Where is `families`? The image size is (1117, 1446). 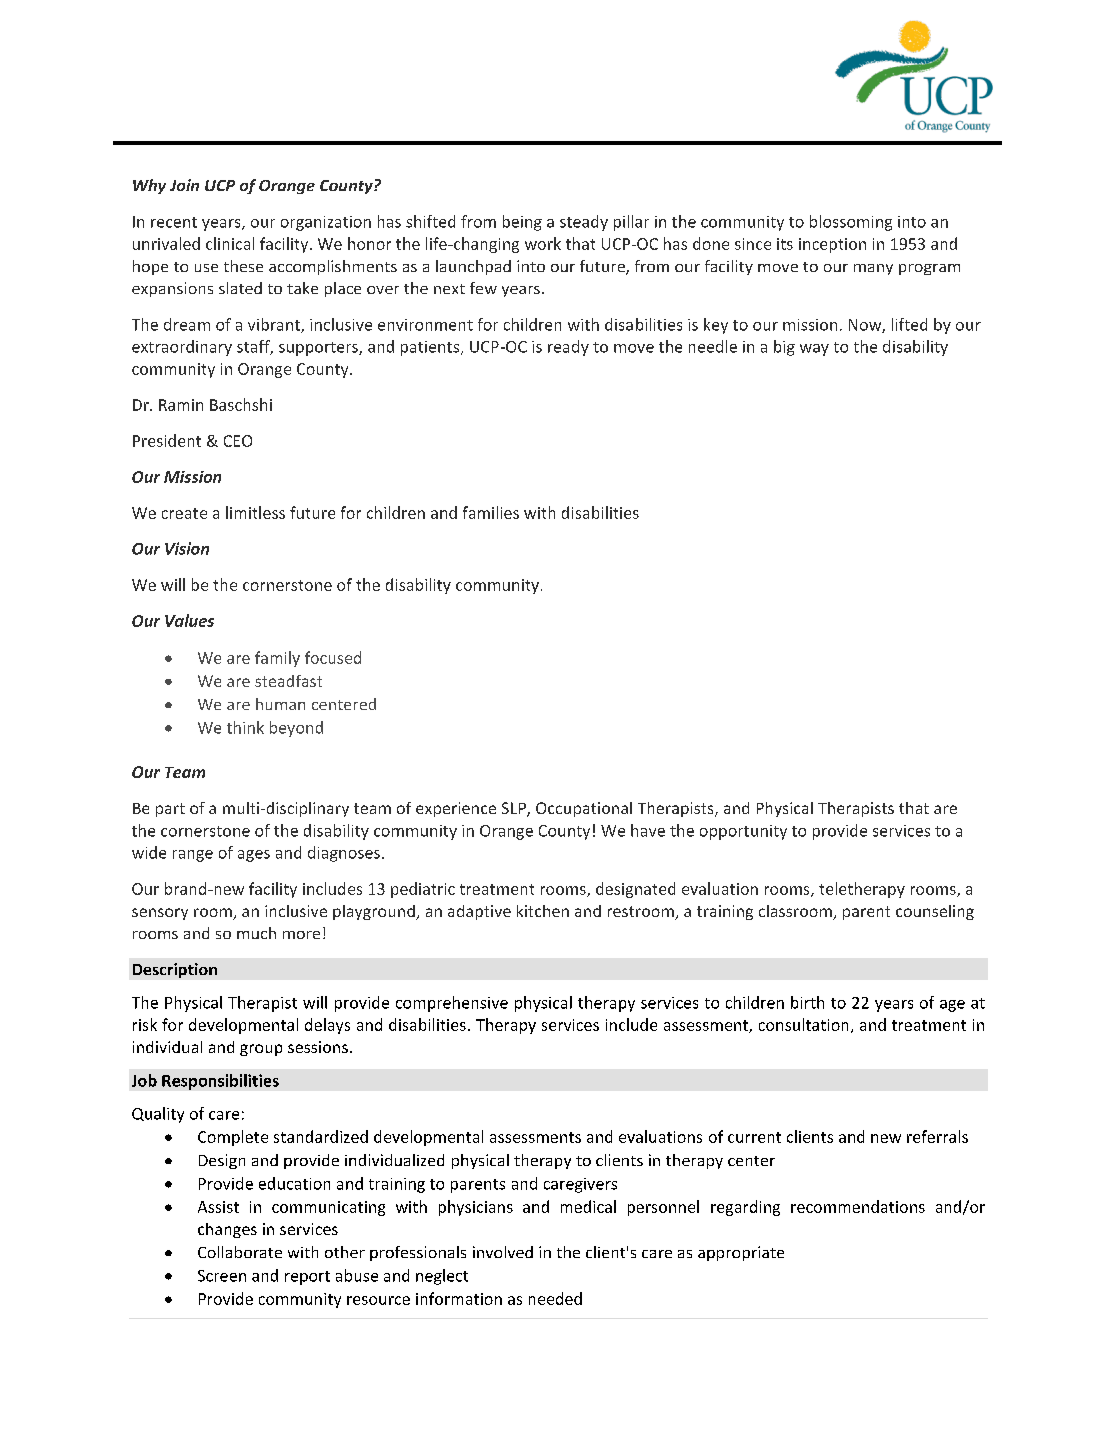 families is located at coordinates (491, 512).
